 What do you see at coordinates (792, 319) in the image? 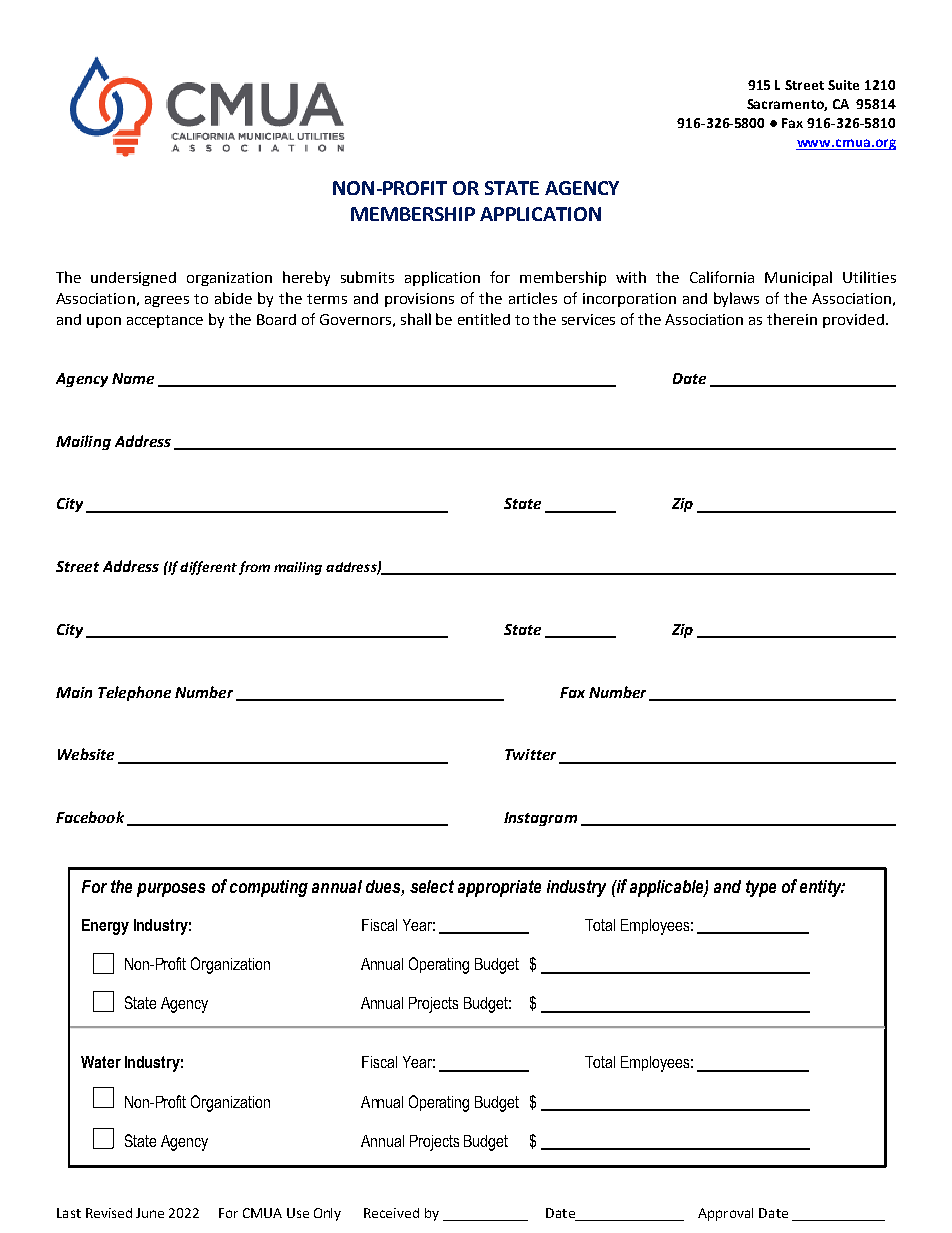
I see `therein` at bounding box center [792, 319].
